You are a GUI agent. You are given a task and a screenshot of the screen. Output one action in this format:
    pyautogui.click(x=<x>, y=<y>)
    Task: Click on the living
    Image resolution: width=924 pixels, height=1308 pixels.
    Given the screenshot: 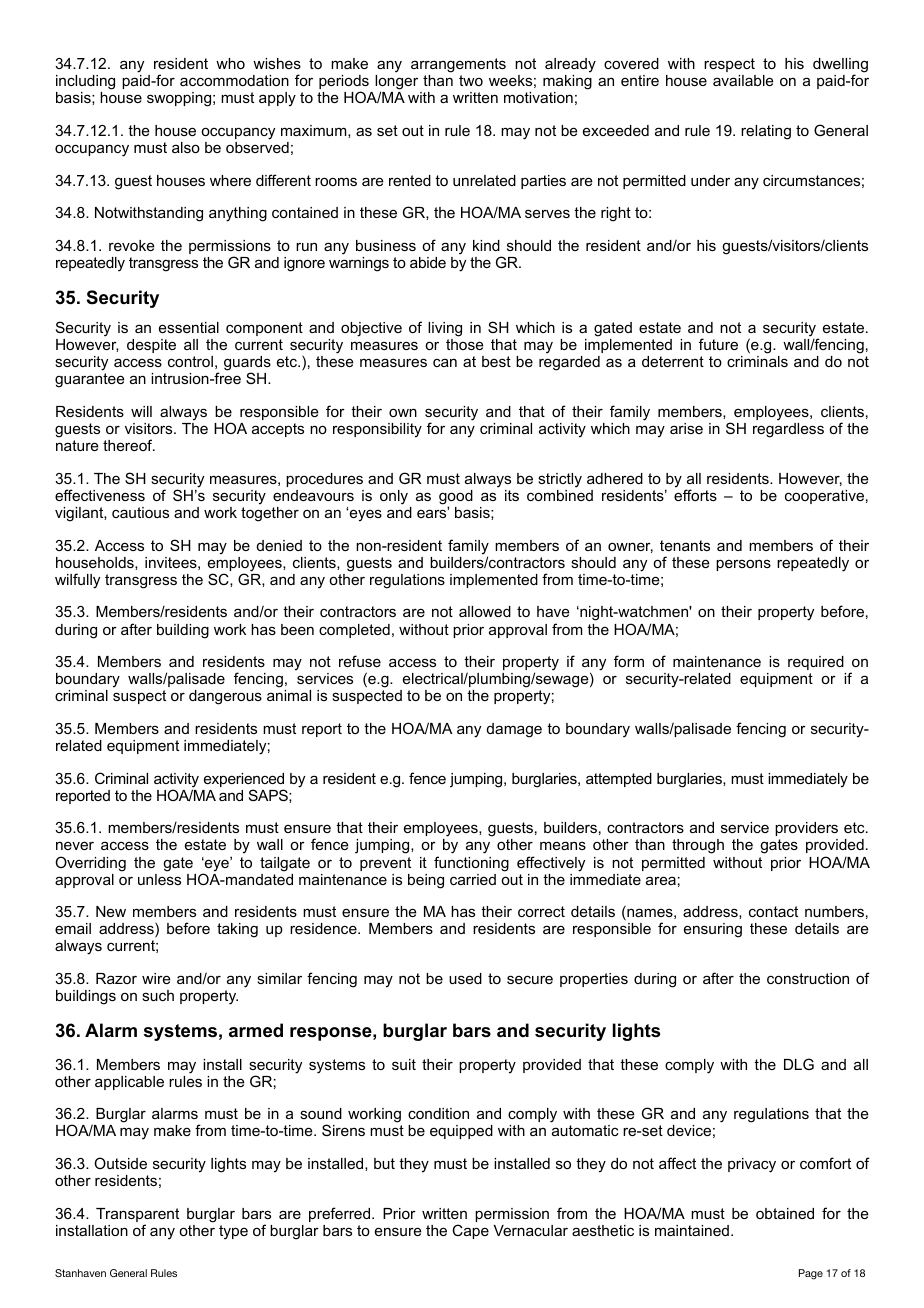 What is the action you would take?
    pyautogui.click(x=445, y=329)
